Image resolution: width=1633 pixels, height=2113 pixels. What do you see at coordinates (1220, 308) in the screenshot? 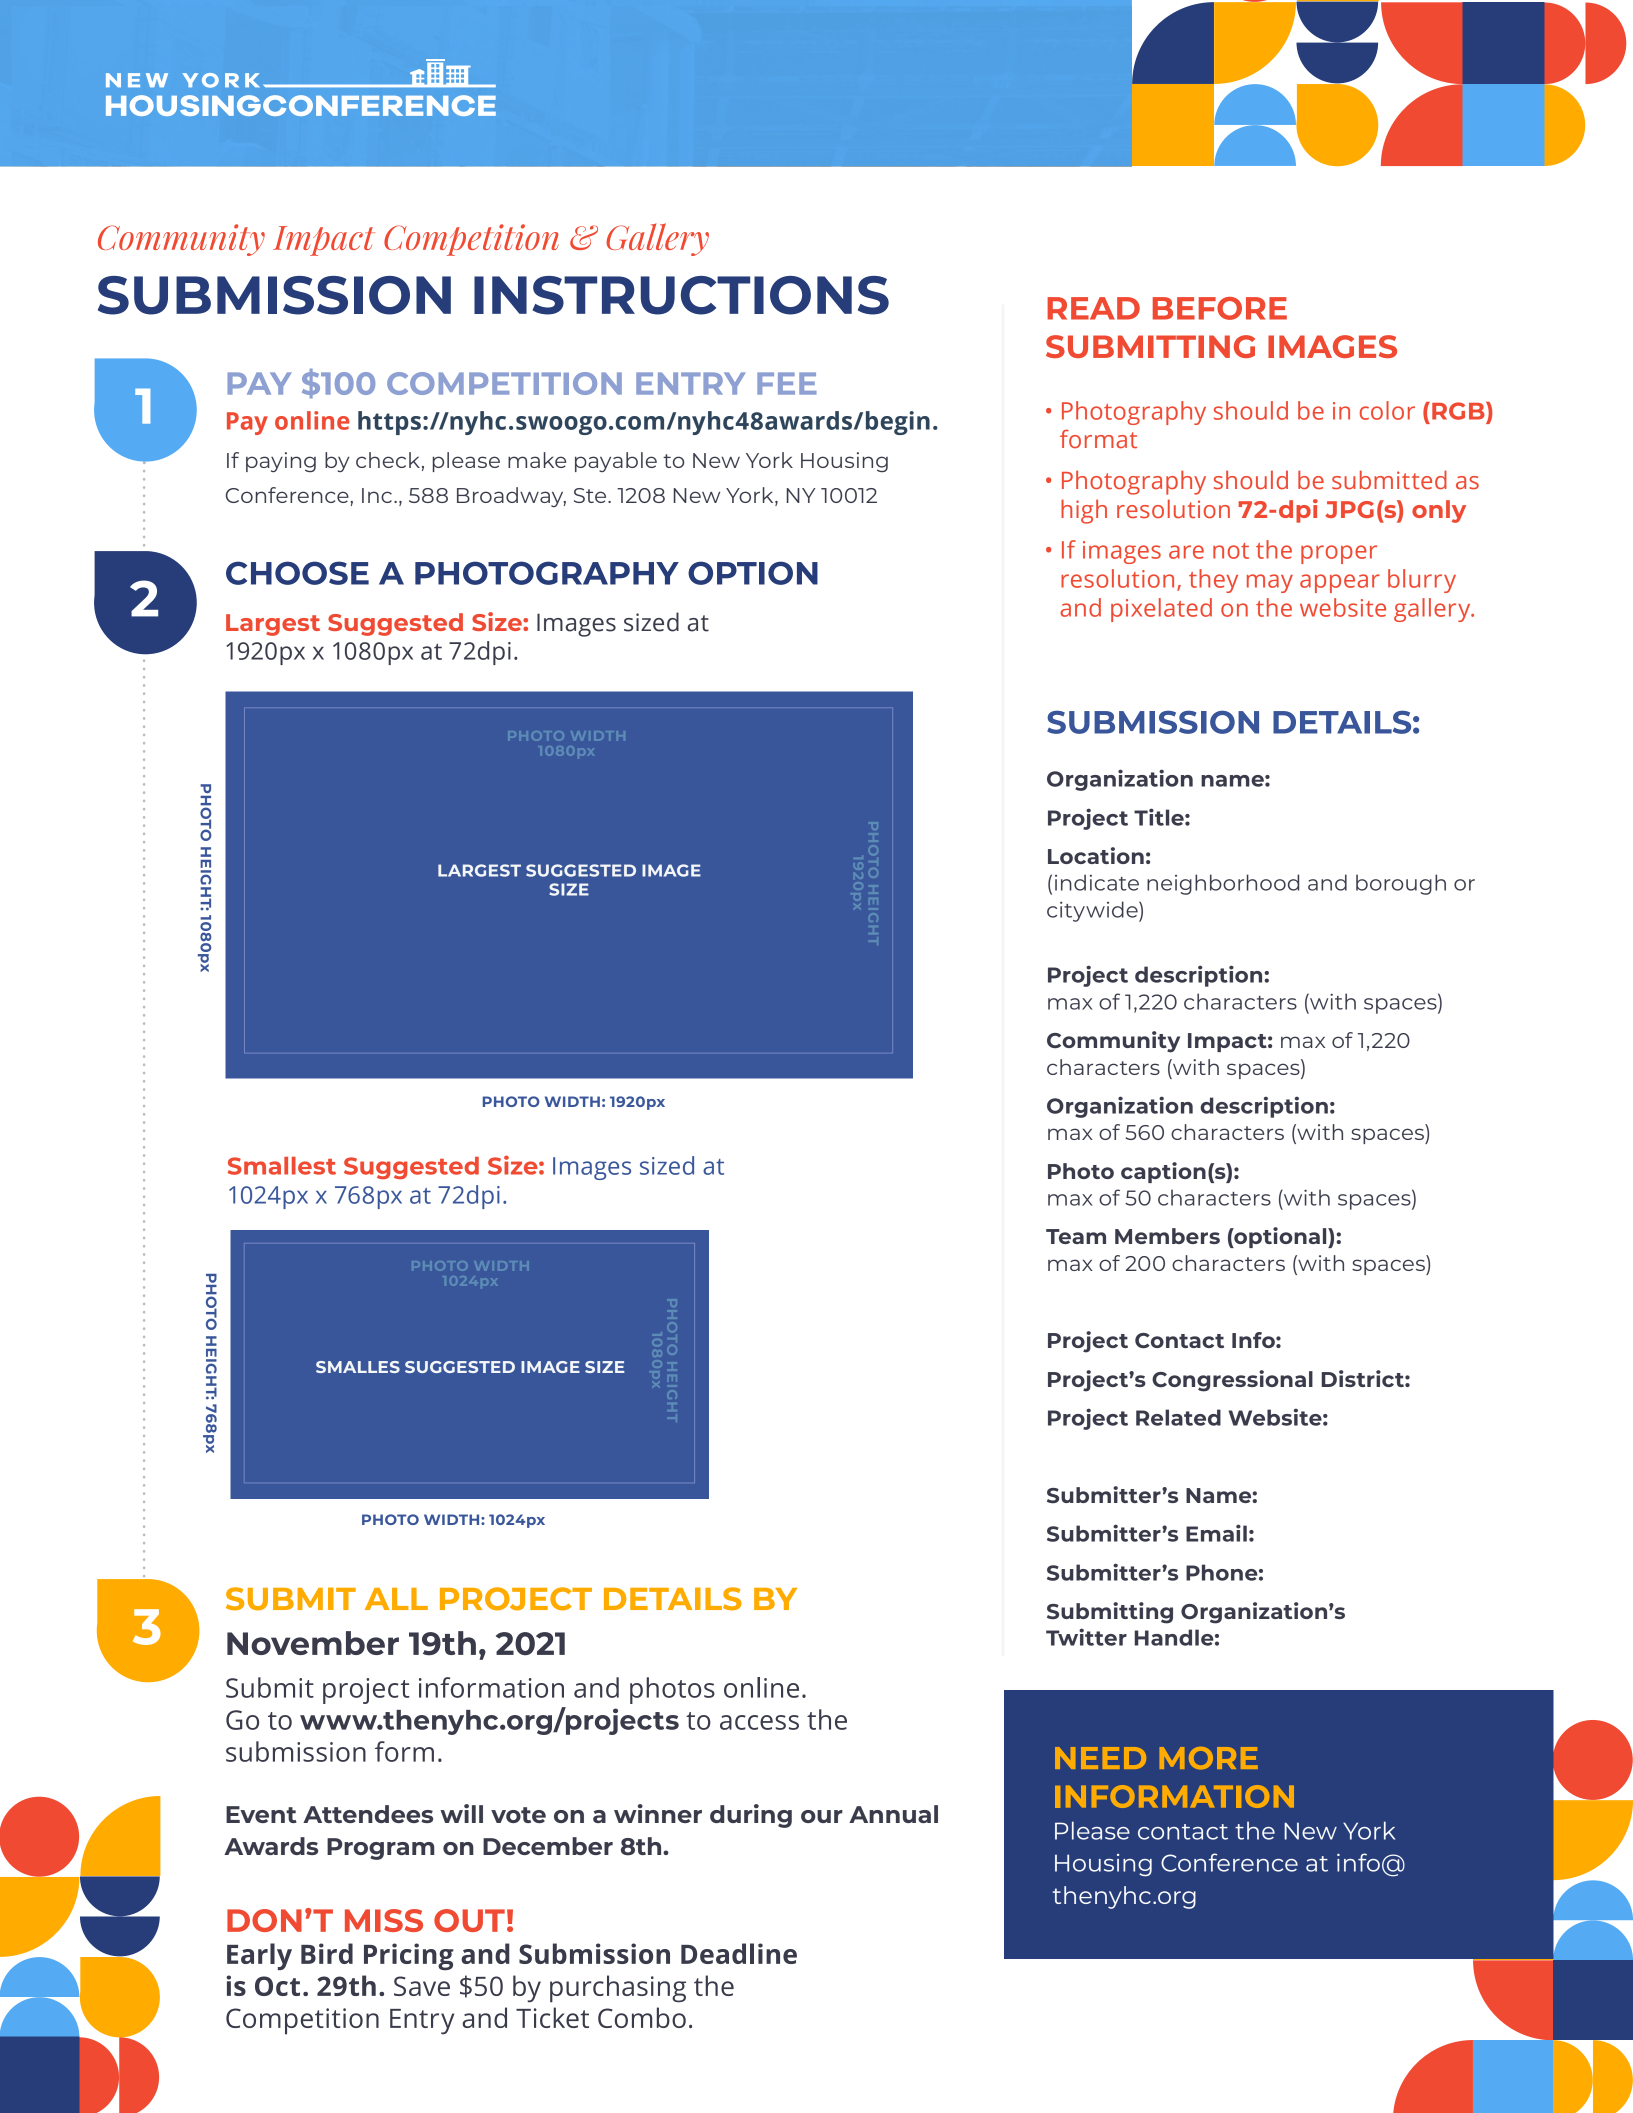
I see `BEFORE` at bounding box center [1220, 308].
